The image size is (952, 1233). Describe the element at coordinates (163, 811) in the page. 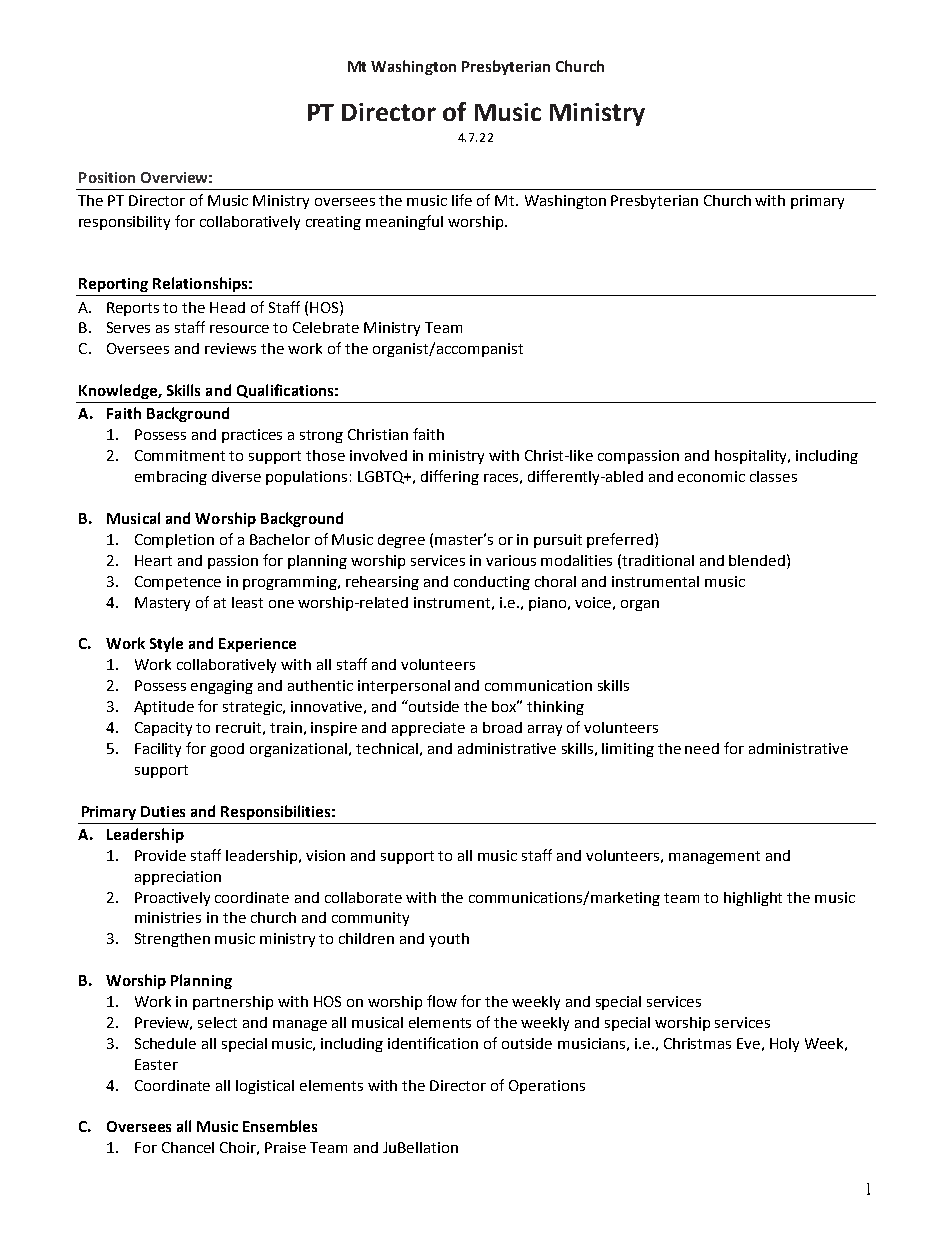

I see `Duties` at that location.
